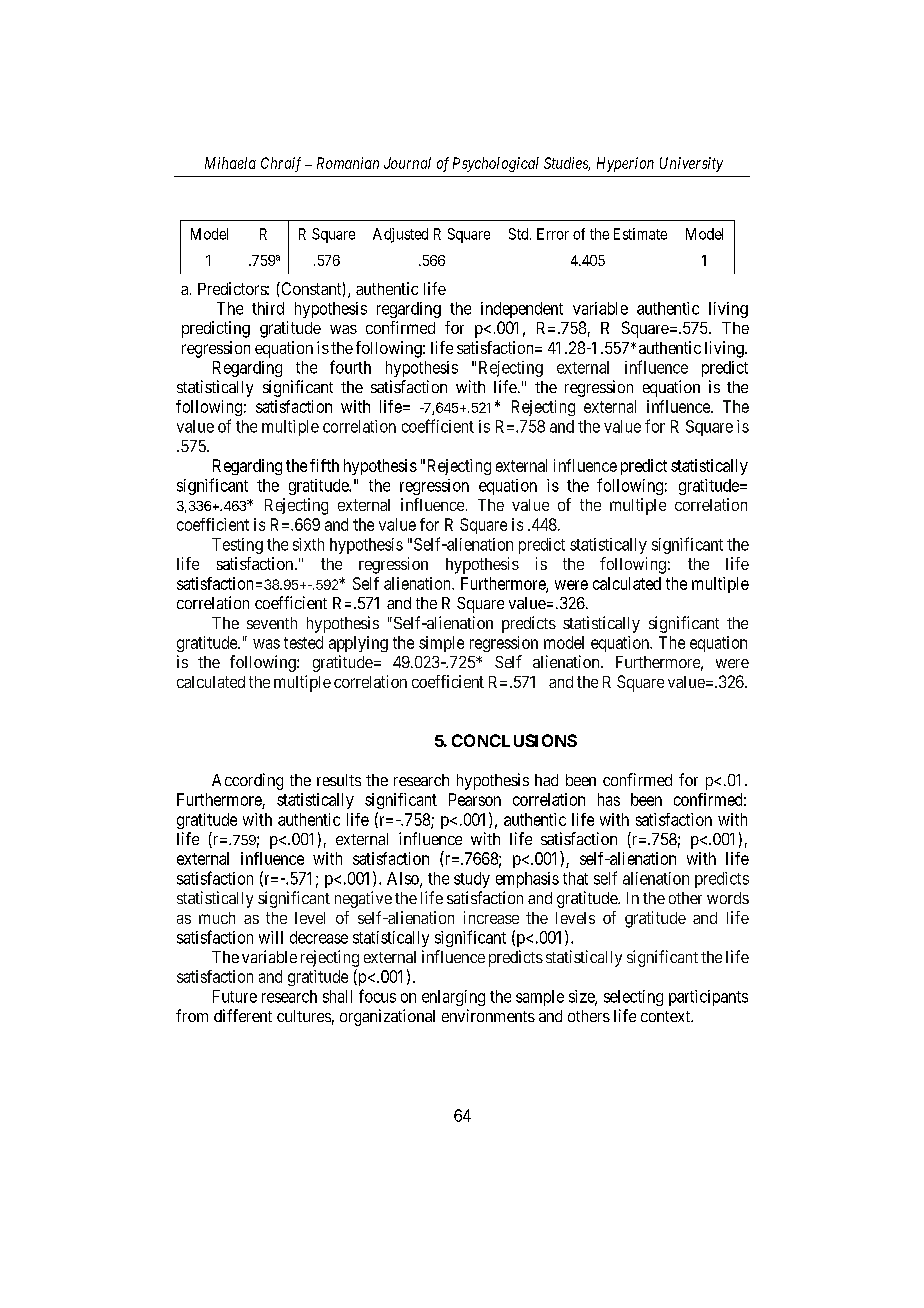 Image resolution: width=924 pixels, height=1308 pixels. I want to click on independent, so click(522, 310).
